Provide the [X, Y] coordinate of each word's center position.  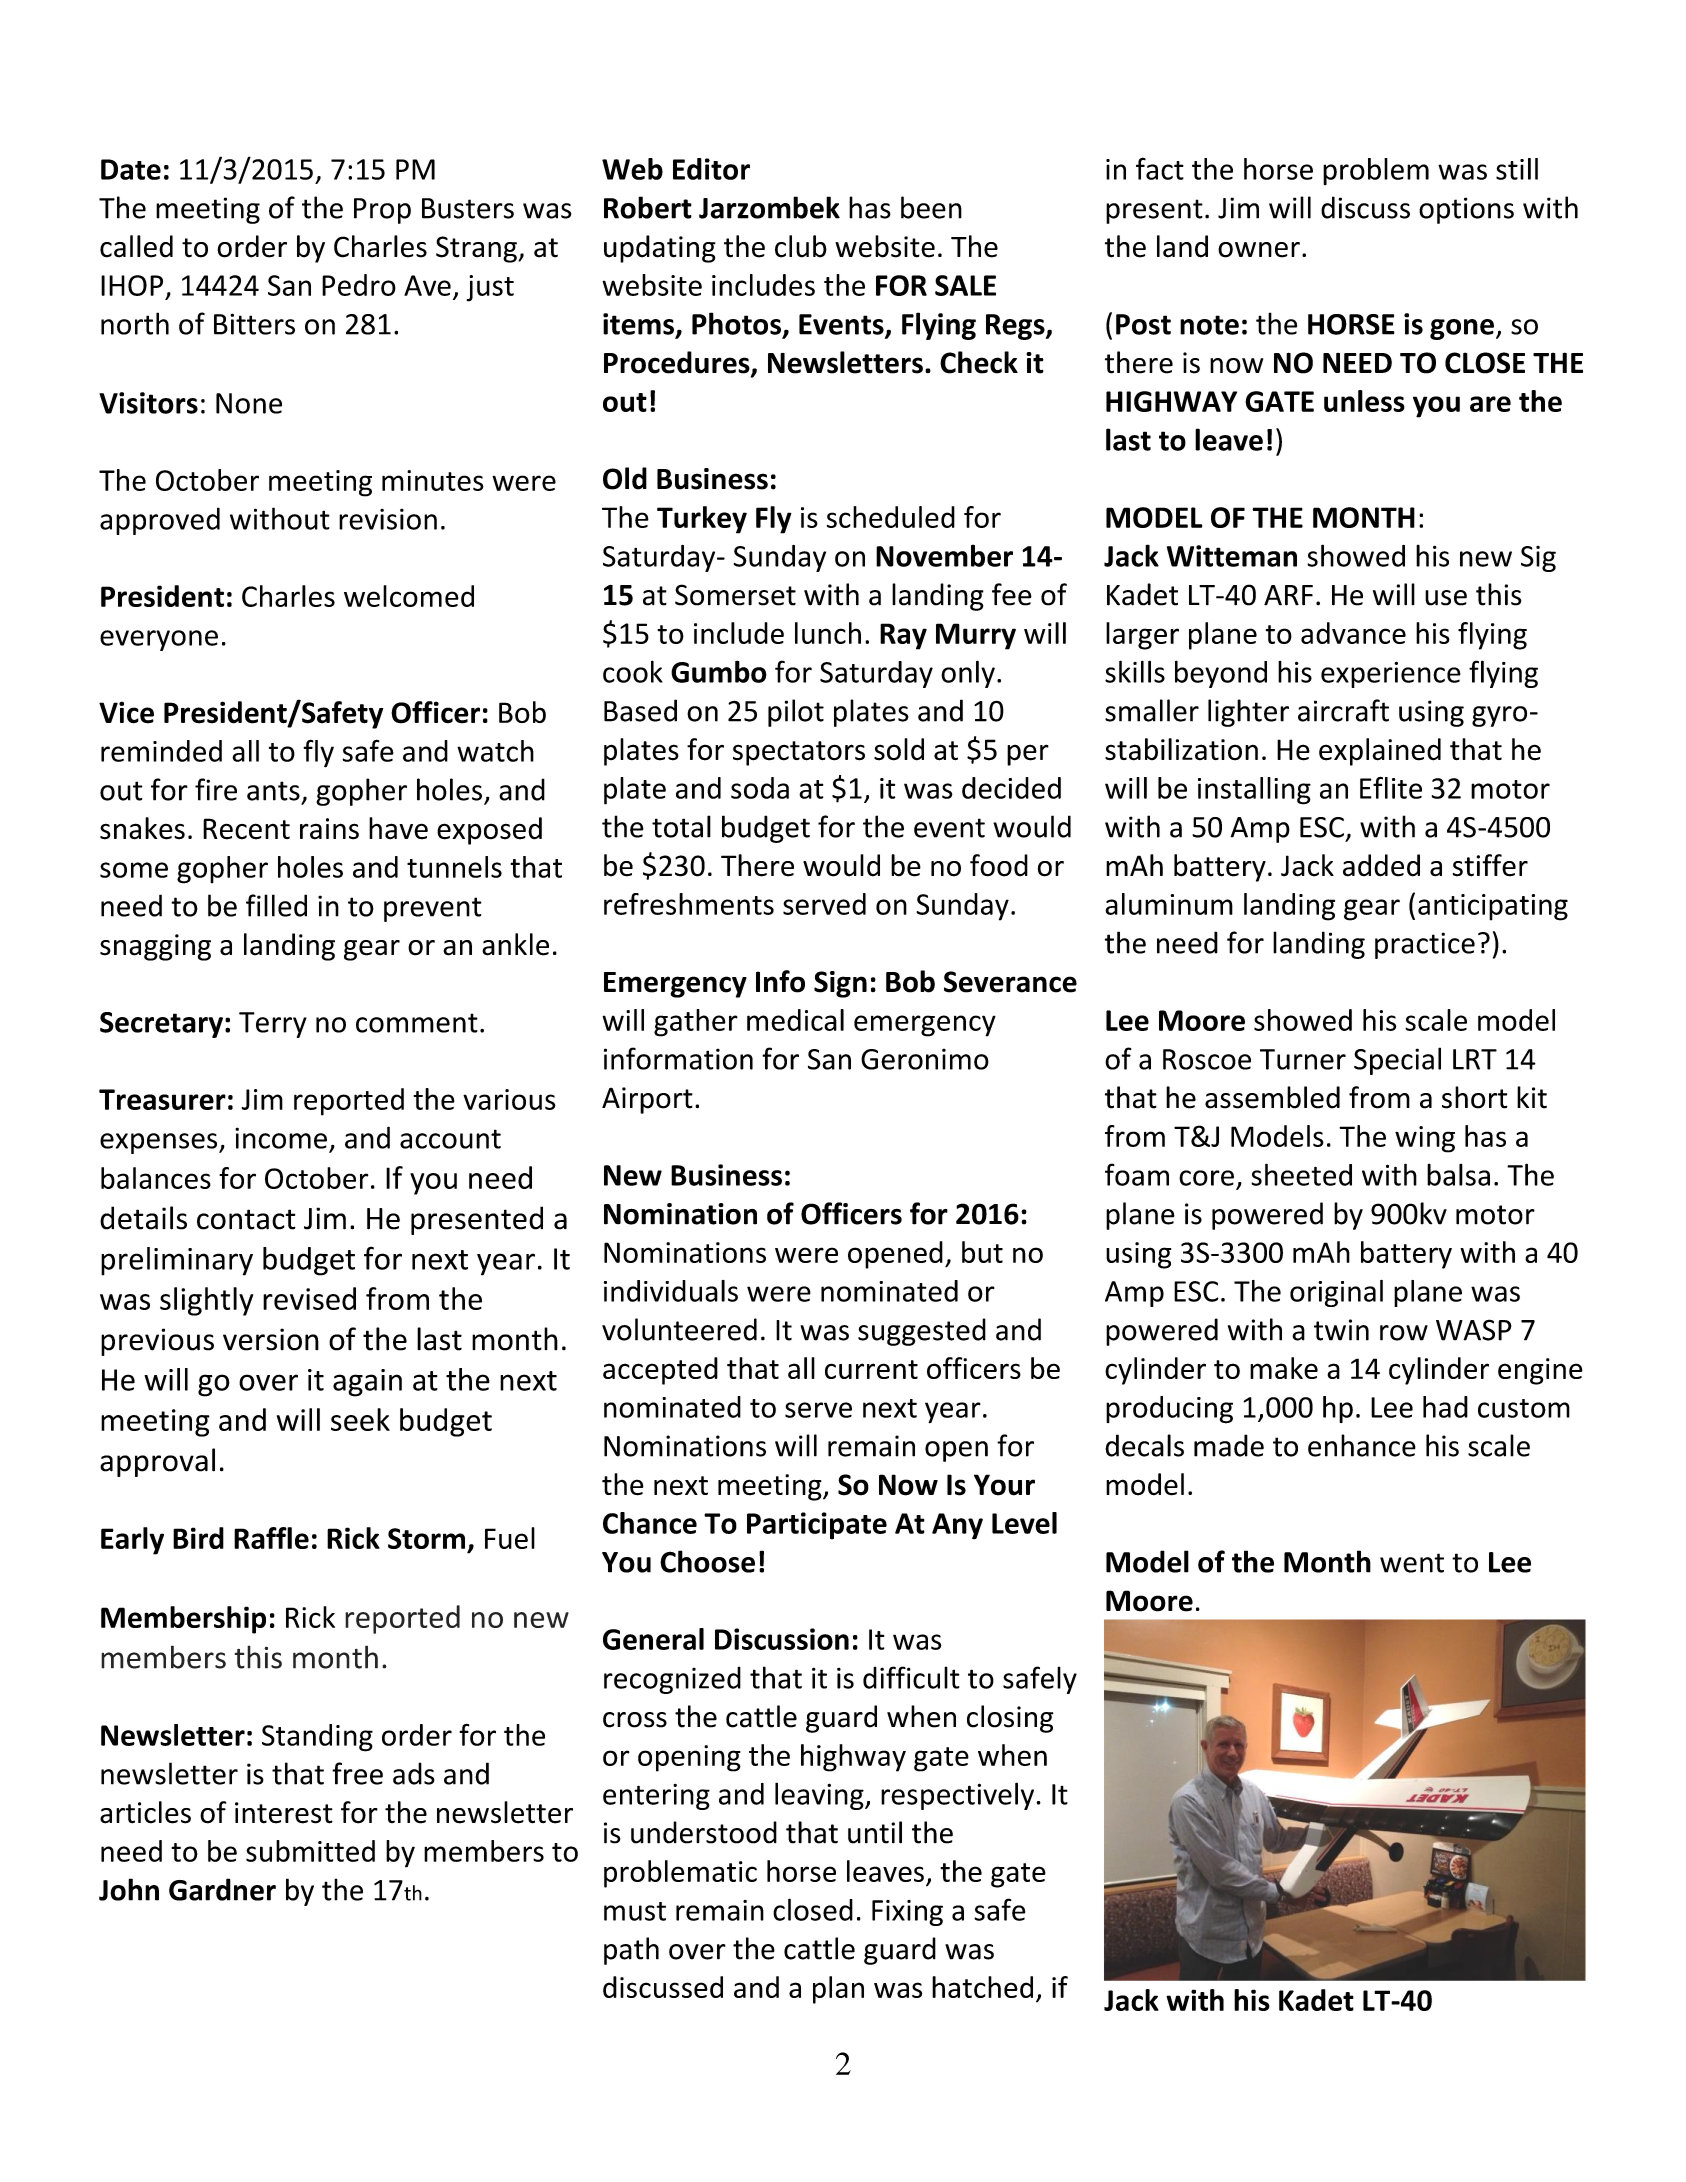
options [1466, 210]
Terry [273, 1025]
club [801, 246]
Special [1397, 1061]
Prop [382, 211]
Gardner [222, 1889]
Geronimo [925, 1059]
